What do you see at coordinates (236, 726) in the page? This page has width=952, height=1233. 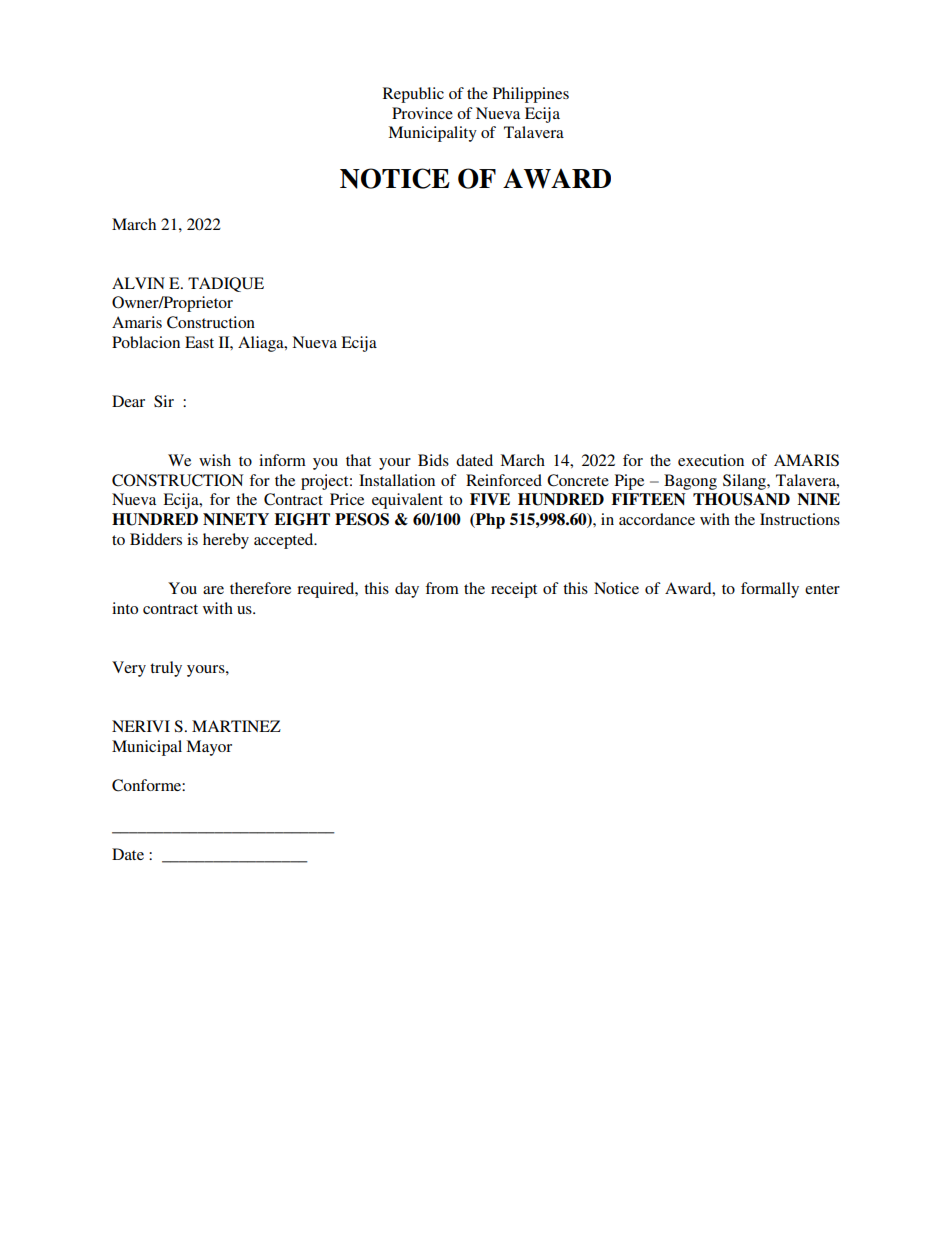 I see `MARTINEZ` at bounding box center [236, 726].
